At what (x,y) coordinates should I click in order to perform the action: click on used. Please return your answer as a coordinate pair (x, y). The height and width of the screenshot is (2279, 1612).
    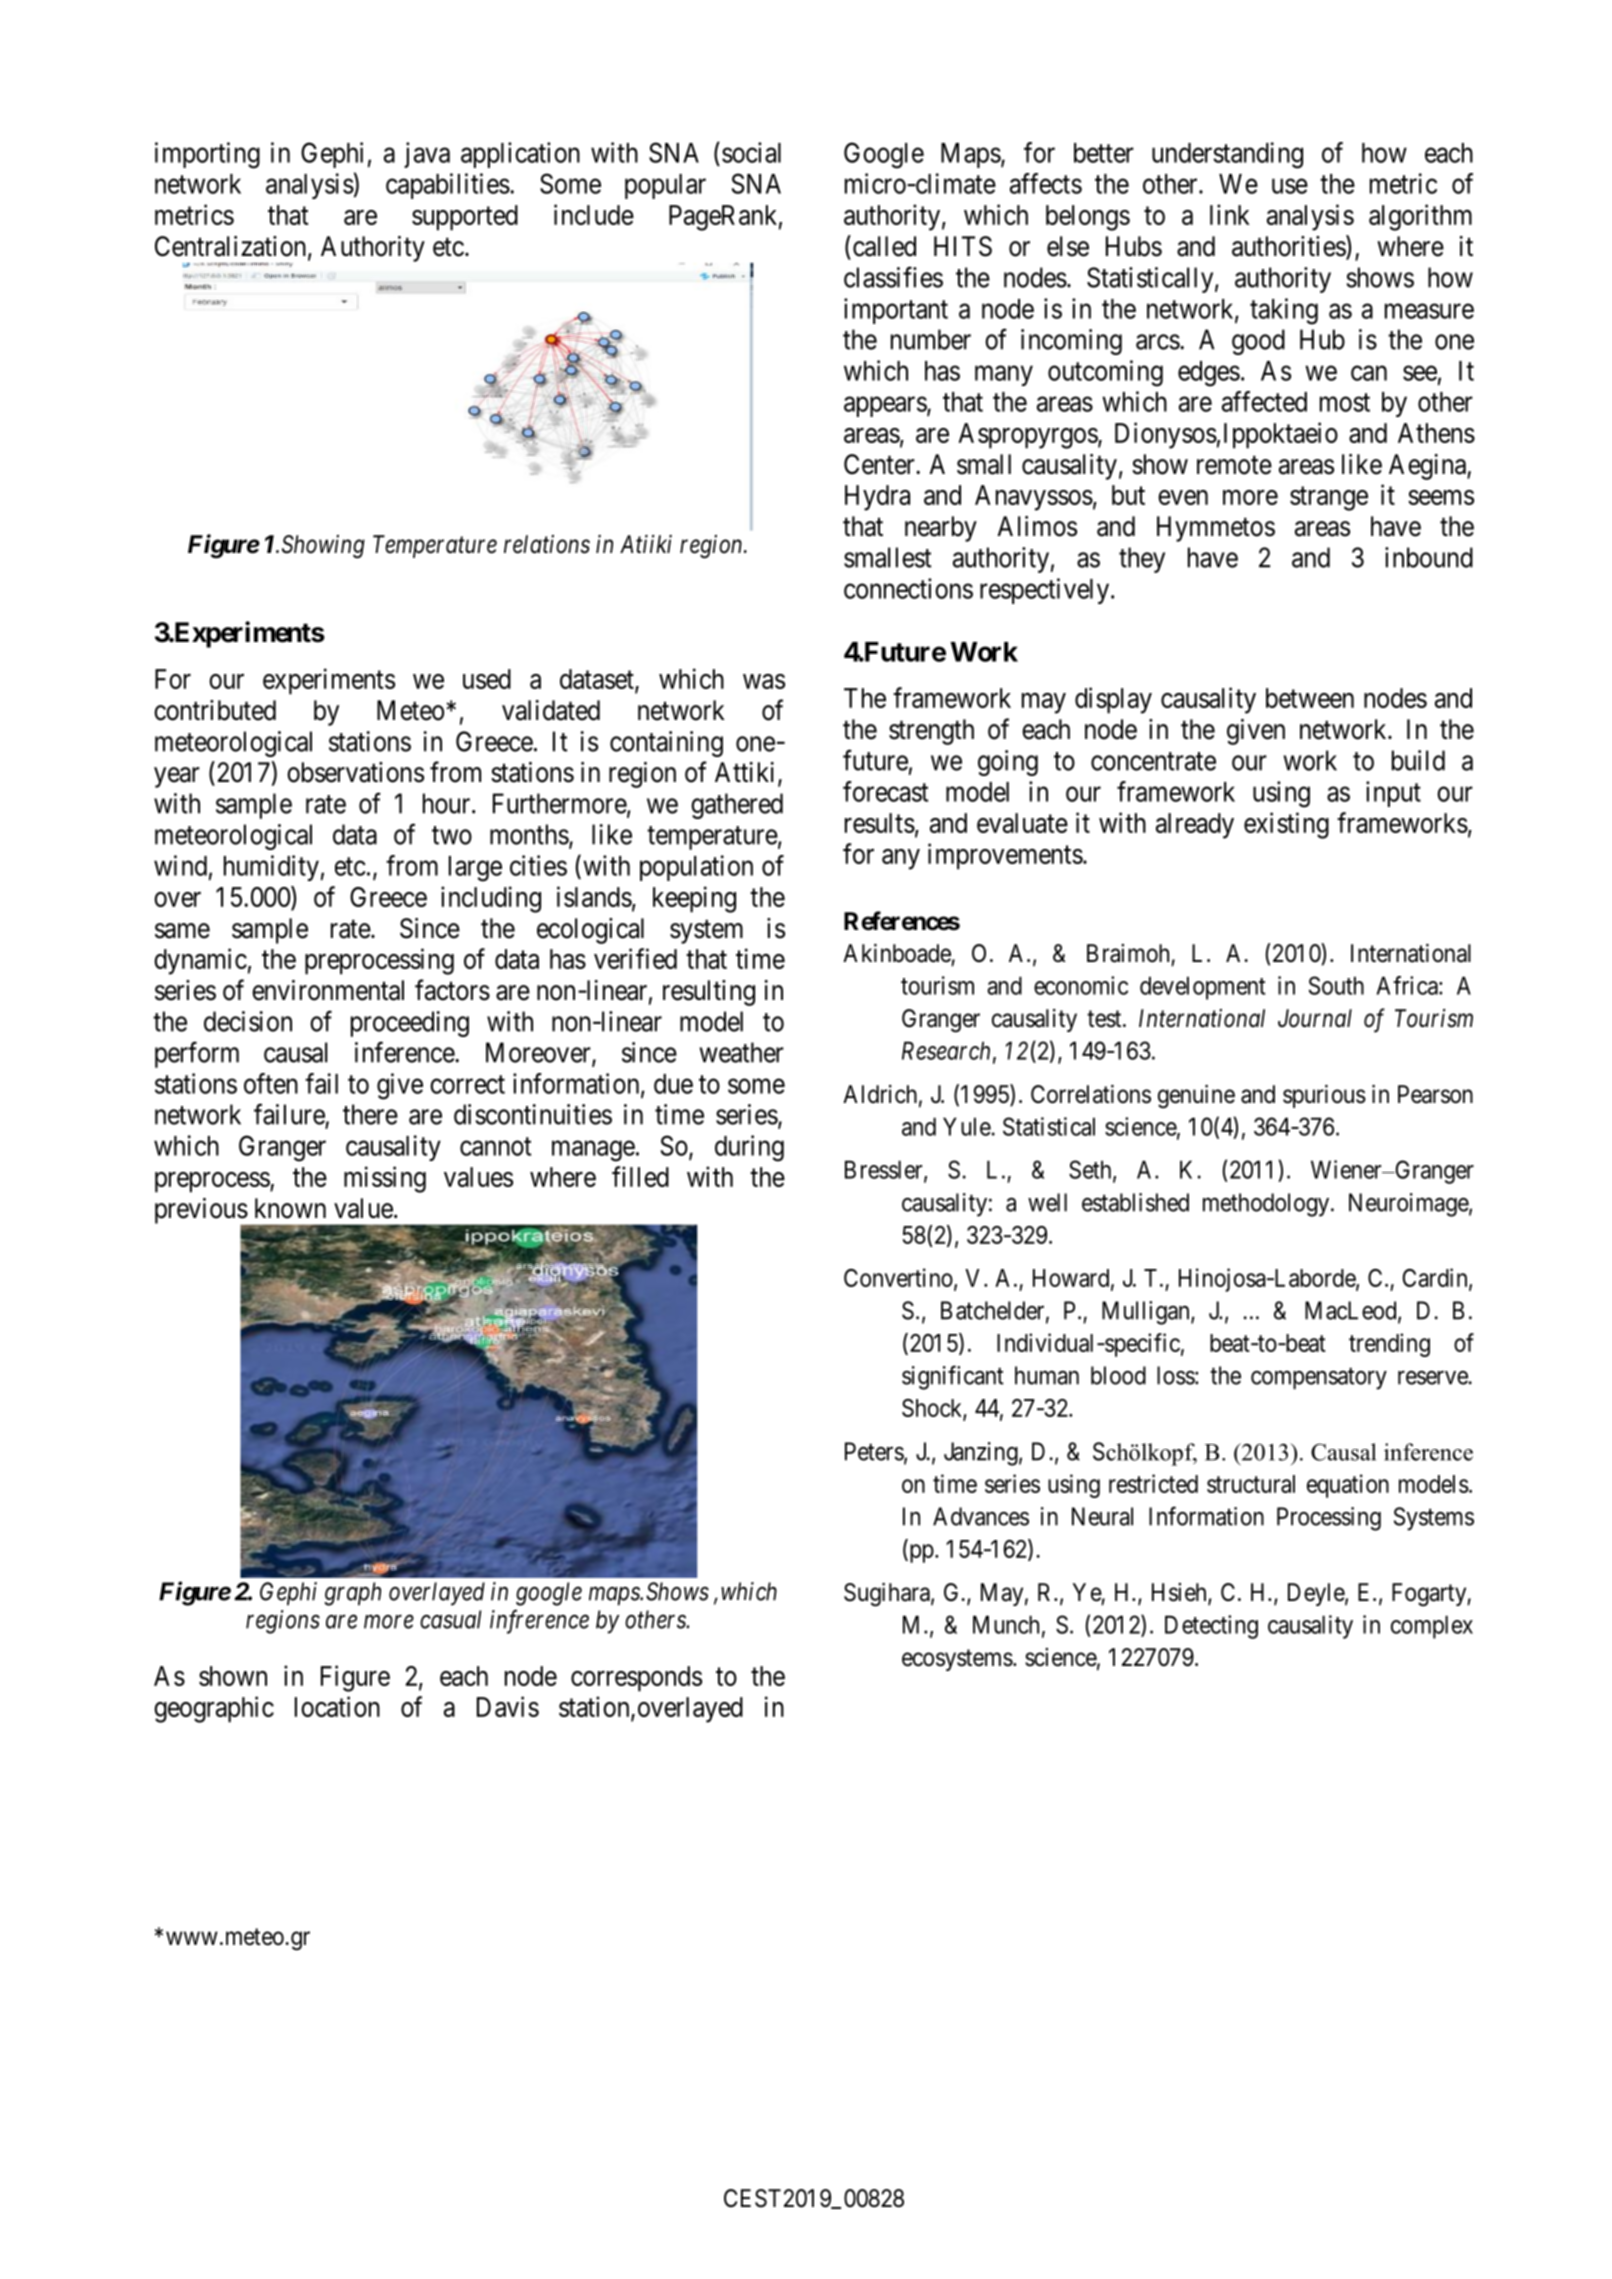
    Looking at the image, I should click on (487, 679).
